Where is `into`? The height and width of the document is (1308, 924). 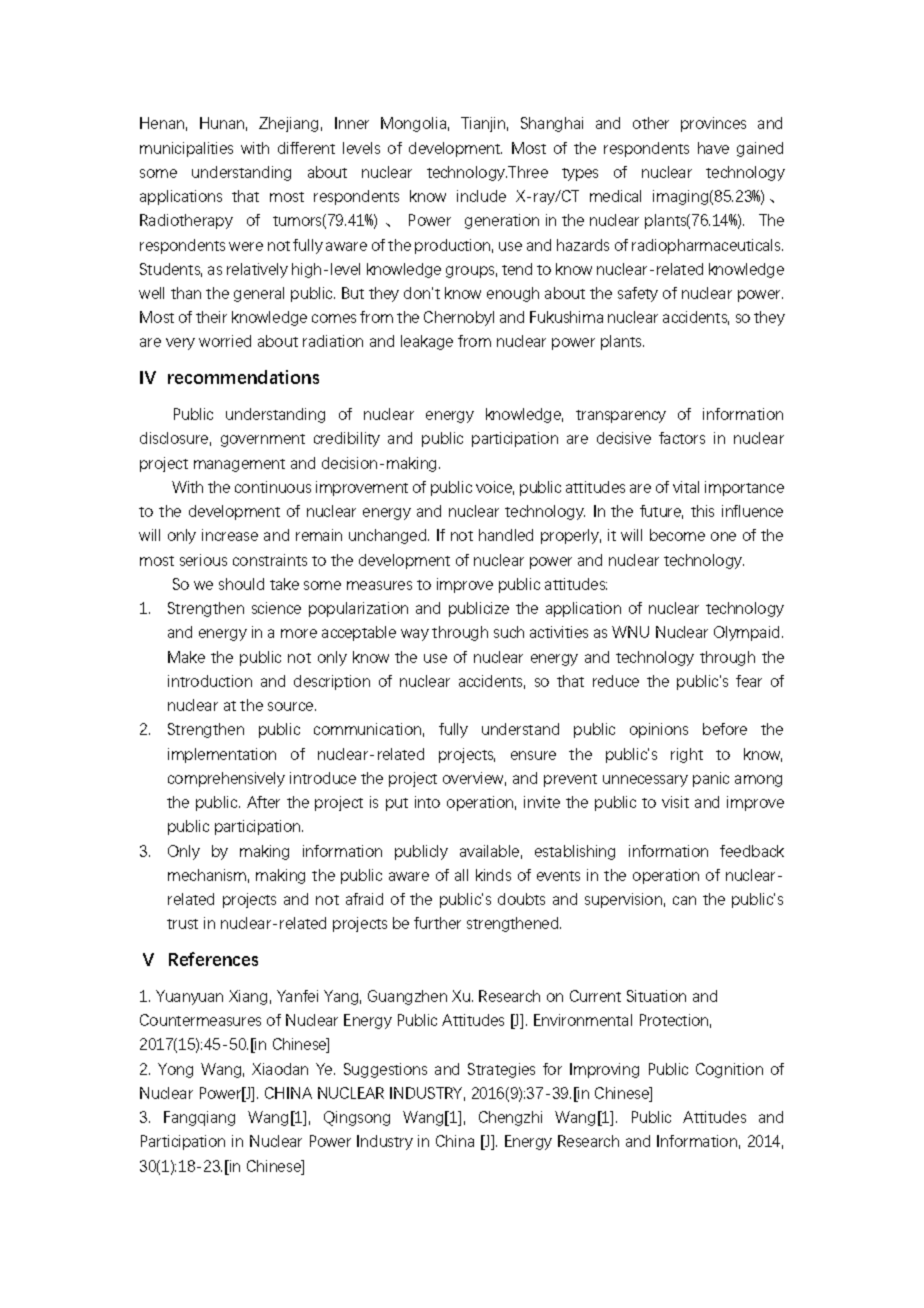 into is located at coordinates (427, 802).
